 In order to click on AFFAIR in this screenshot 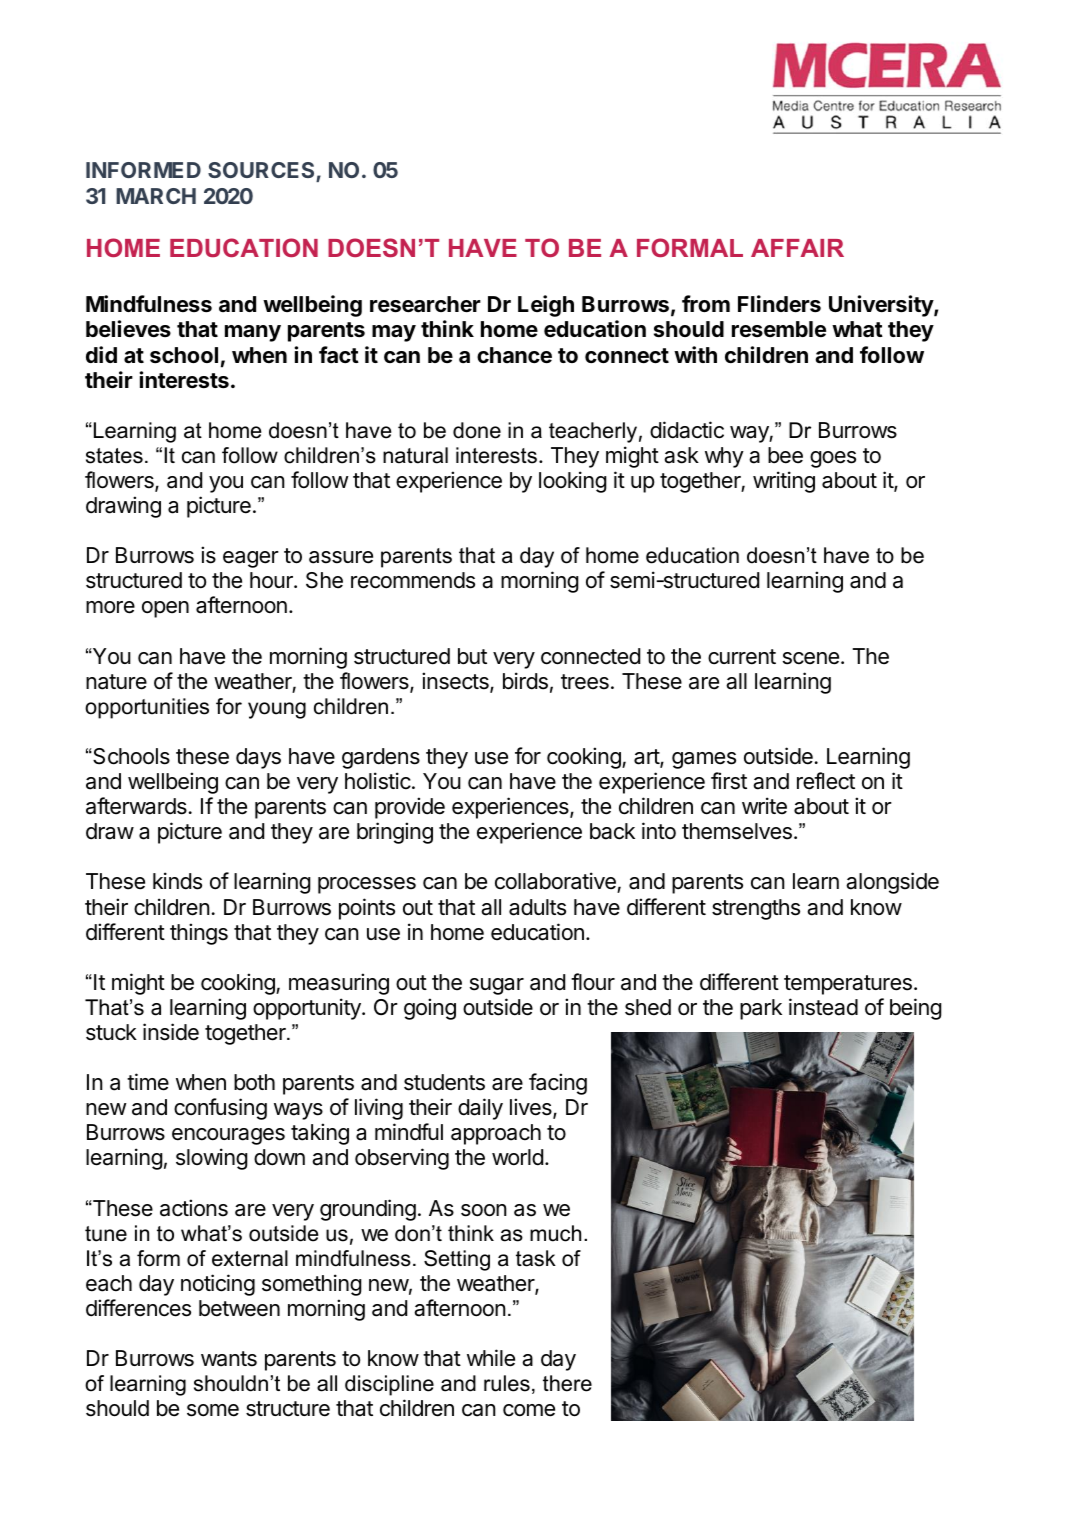, I will do `click(797, 248)`.
